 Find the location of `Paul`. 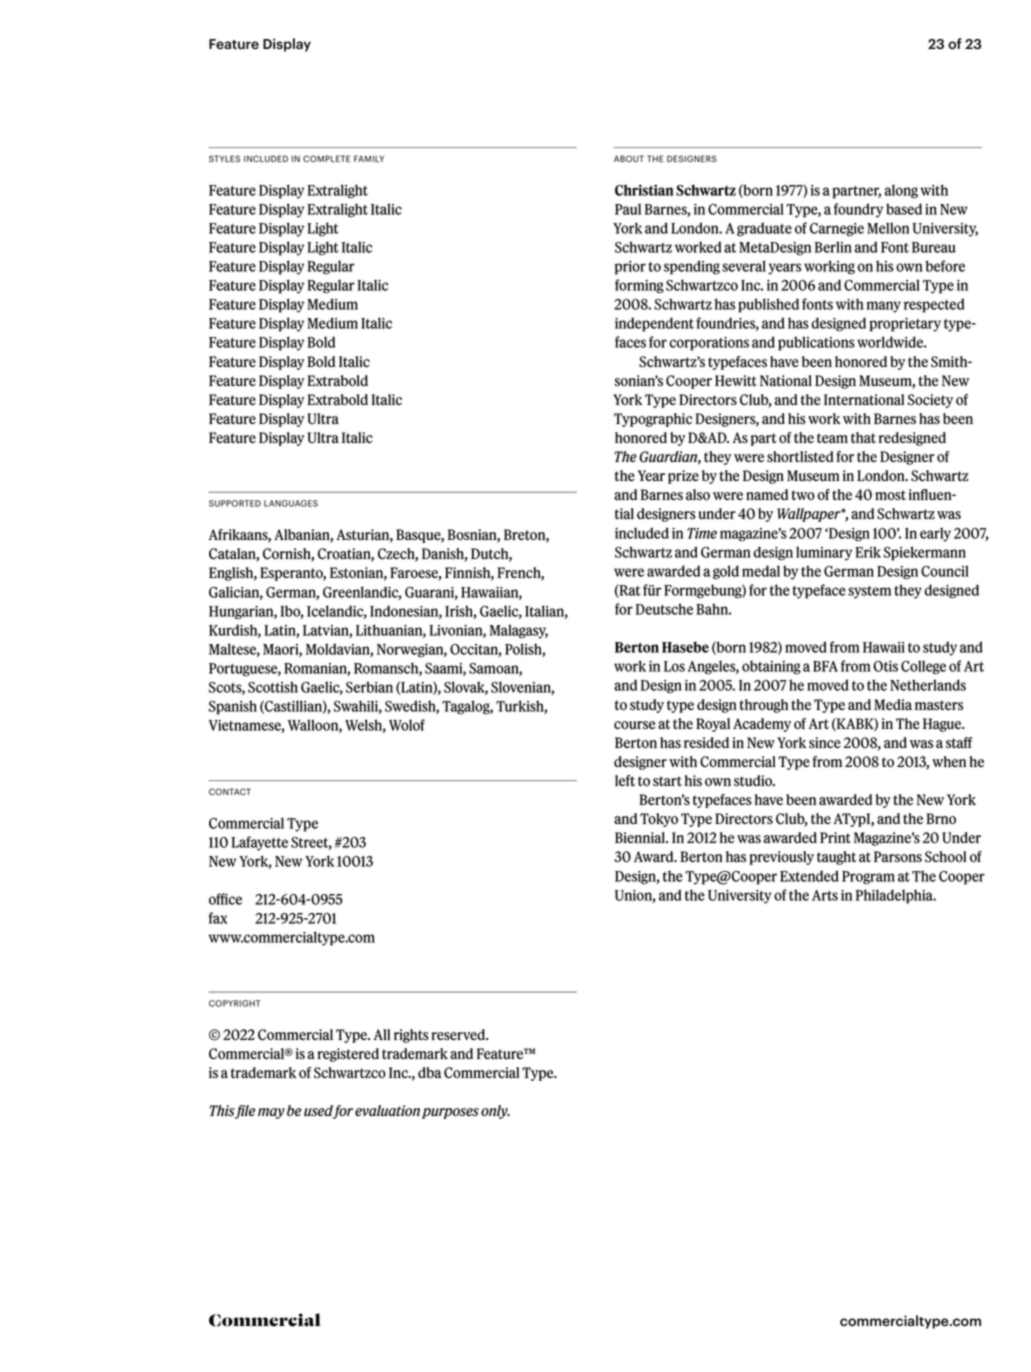

Paul is located at coordinates (628, 209).
